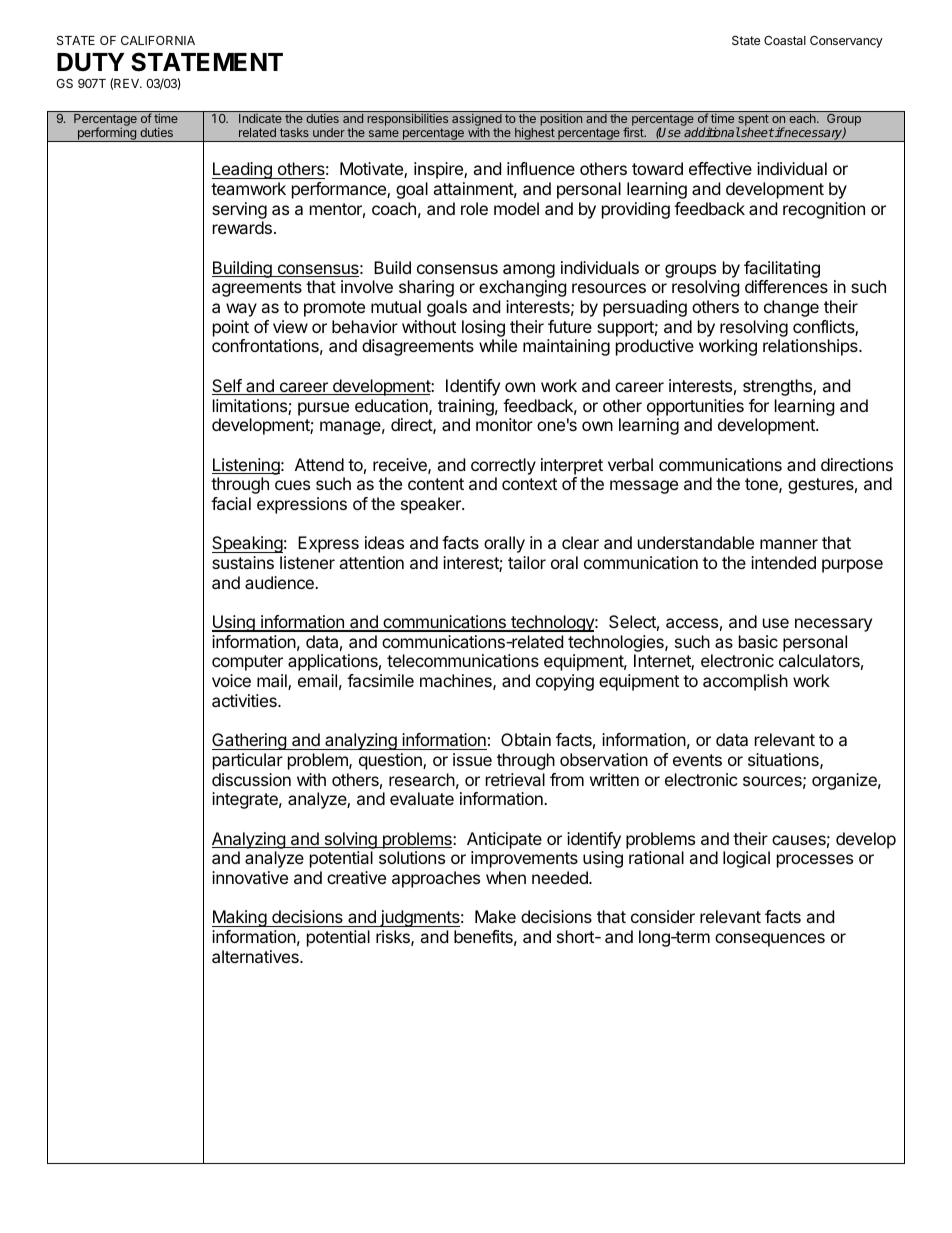  Describe the element at coordinates (535, 134) in the image. I see `highest` at that location.
